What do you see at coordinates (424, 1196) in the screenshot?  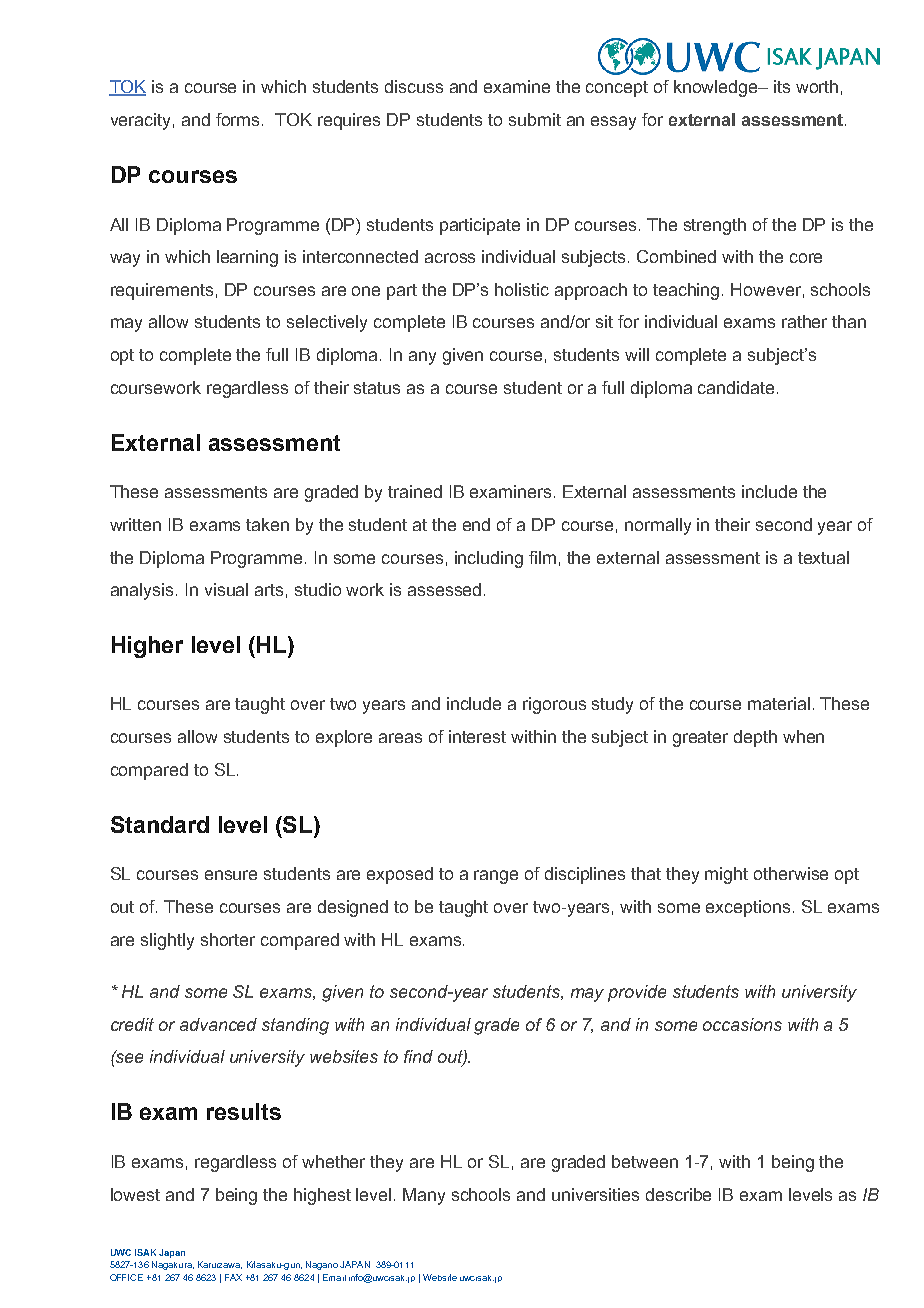 I see `Many` at bounding box center [424, 1196].
